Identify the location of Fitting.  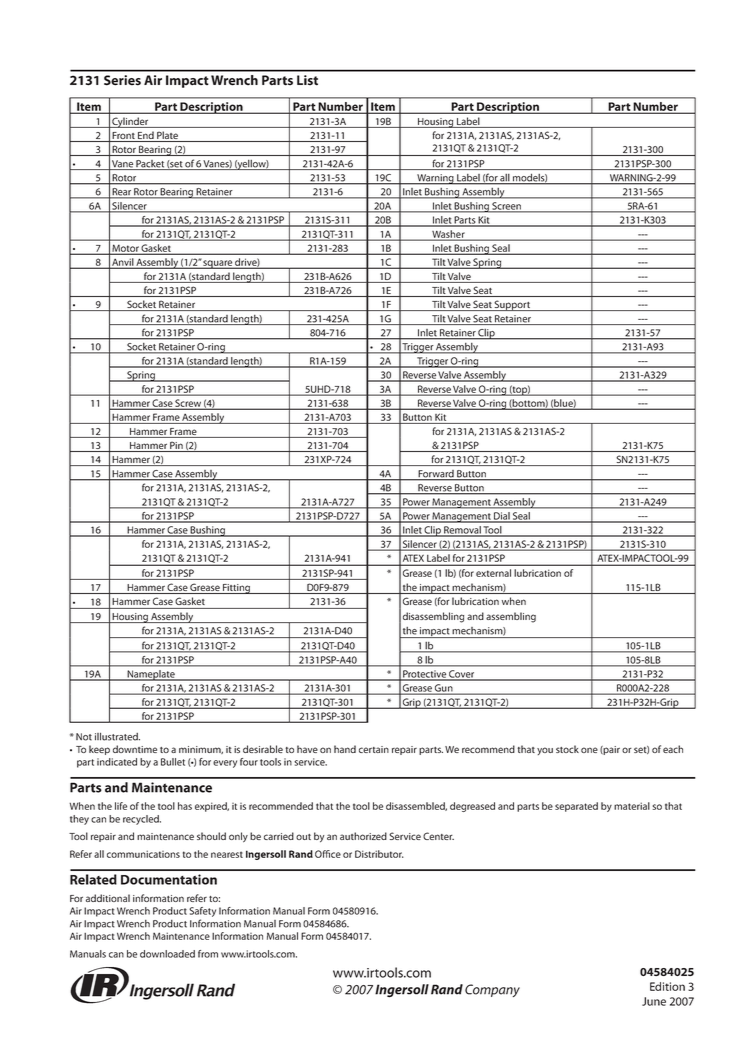
(236, 589).
